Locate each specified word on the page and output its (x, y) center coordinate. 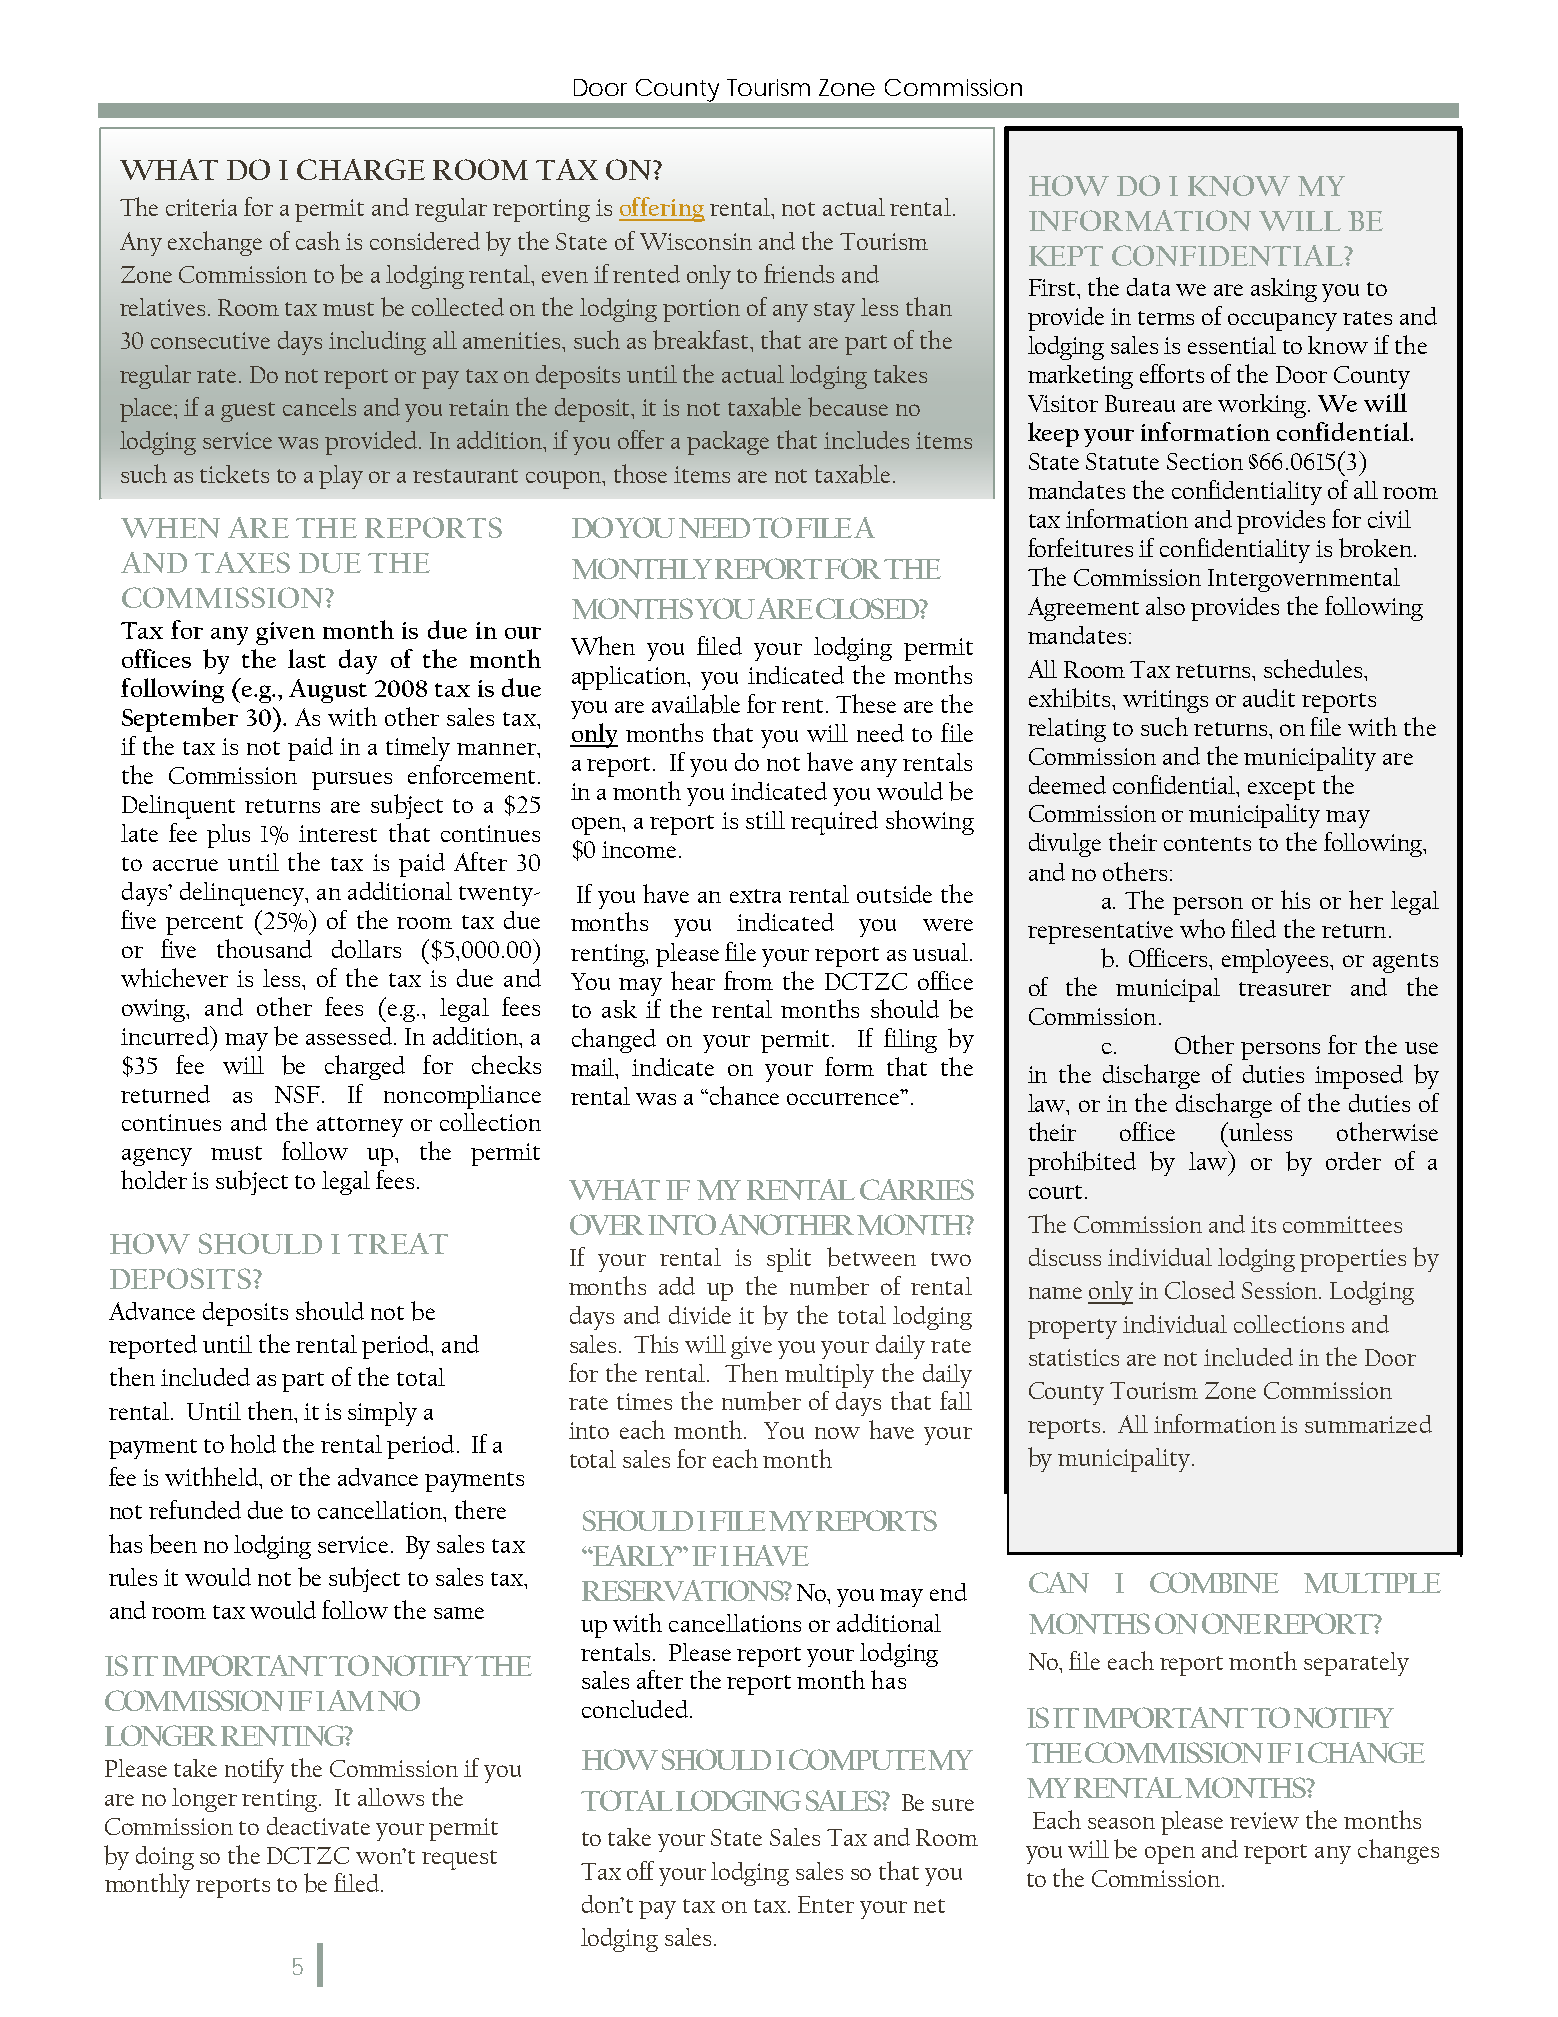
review (1264, 1820)
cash (318, 240)
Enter (826, 1904)
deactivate (318, 1826)
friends (799, 273)
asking (1284, 290)
